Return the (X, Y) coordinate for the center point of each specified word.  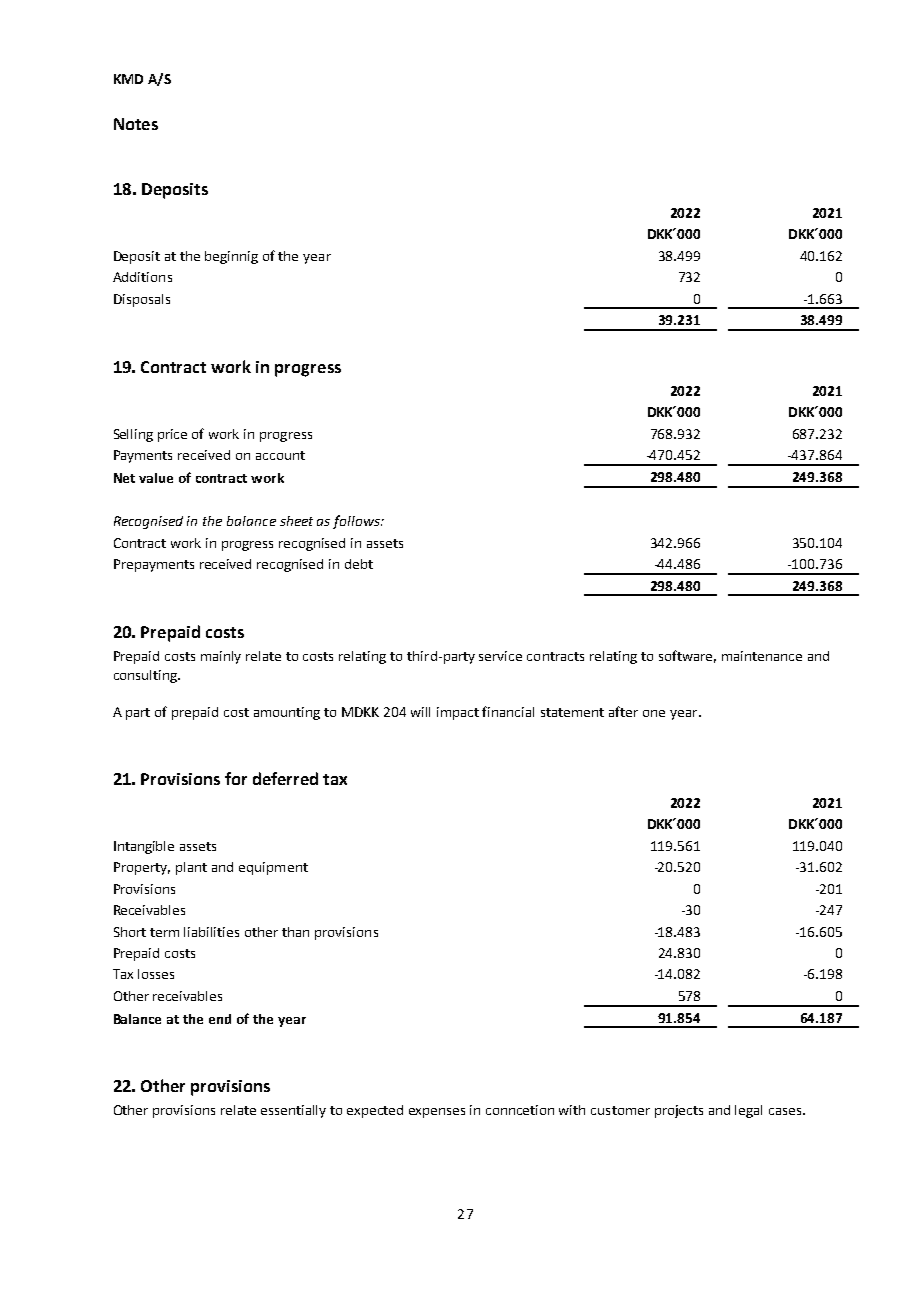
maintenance (762, 656)
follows (357, 522)
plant (191, 868)
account (280, 455)
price (172, 435)
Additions (142, 277)
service (500, 656)
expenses (437, 1113)
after (623, 711)
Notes (136, 124)
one (654, 713)
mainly (221, 657)
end (220, 1019)
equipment (273, 868)
